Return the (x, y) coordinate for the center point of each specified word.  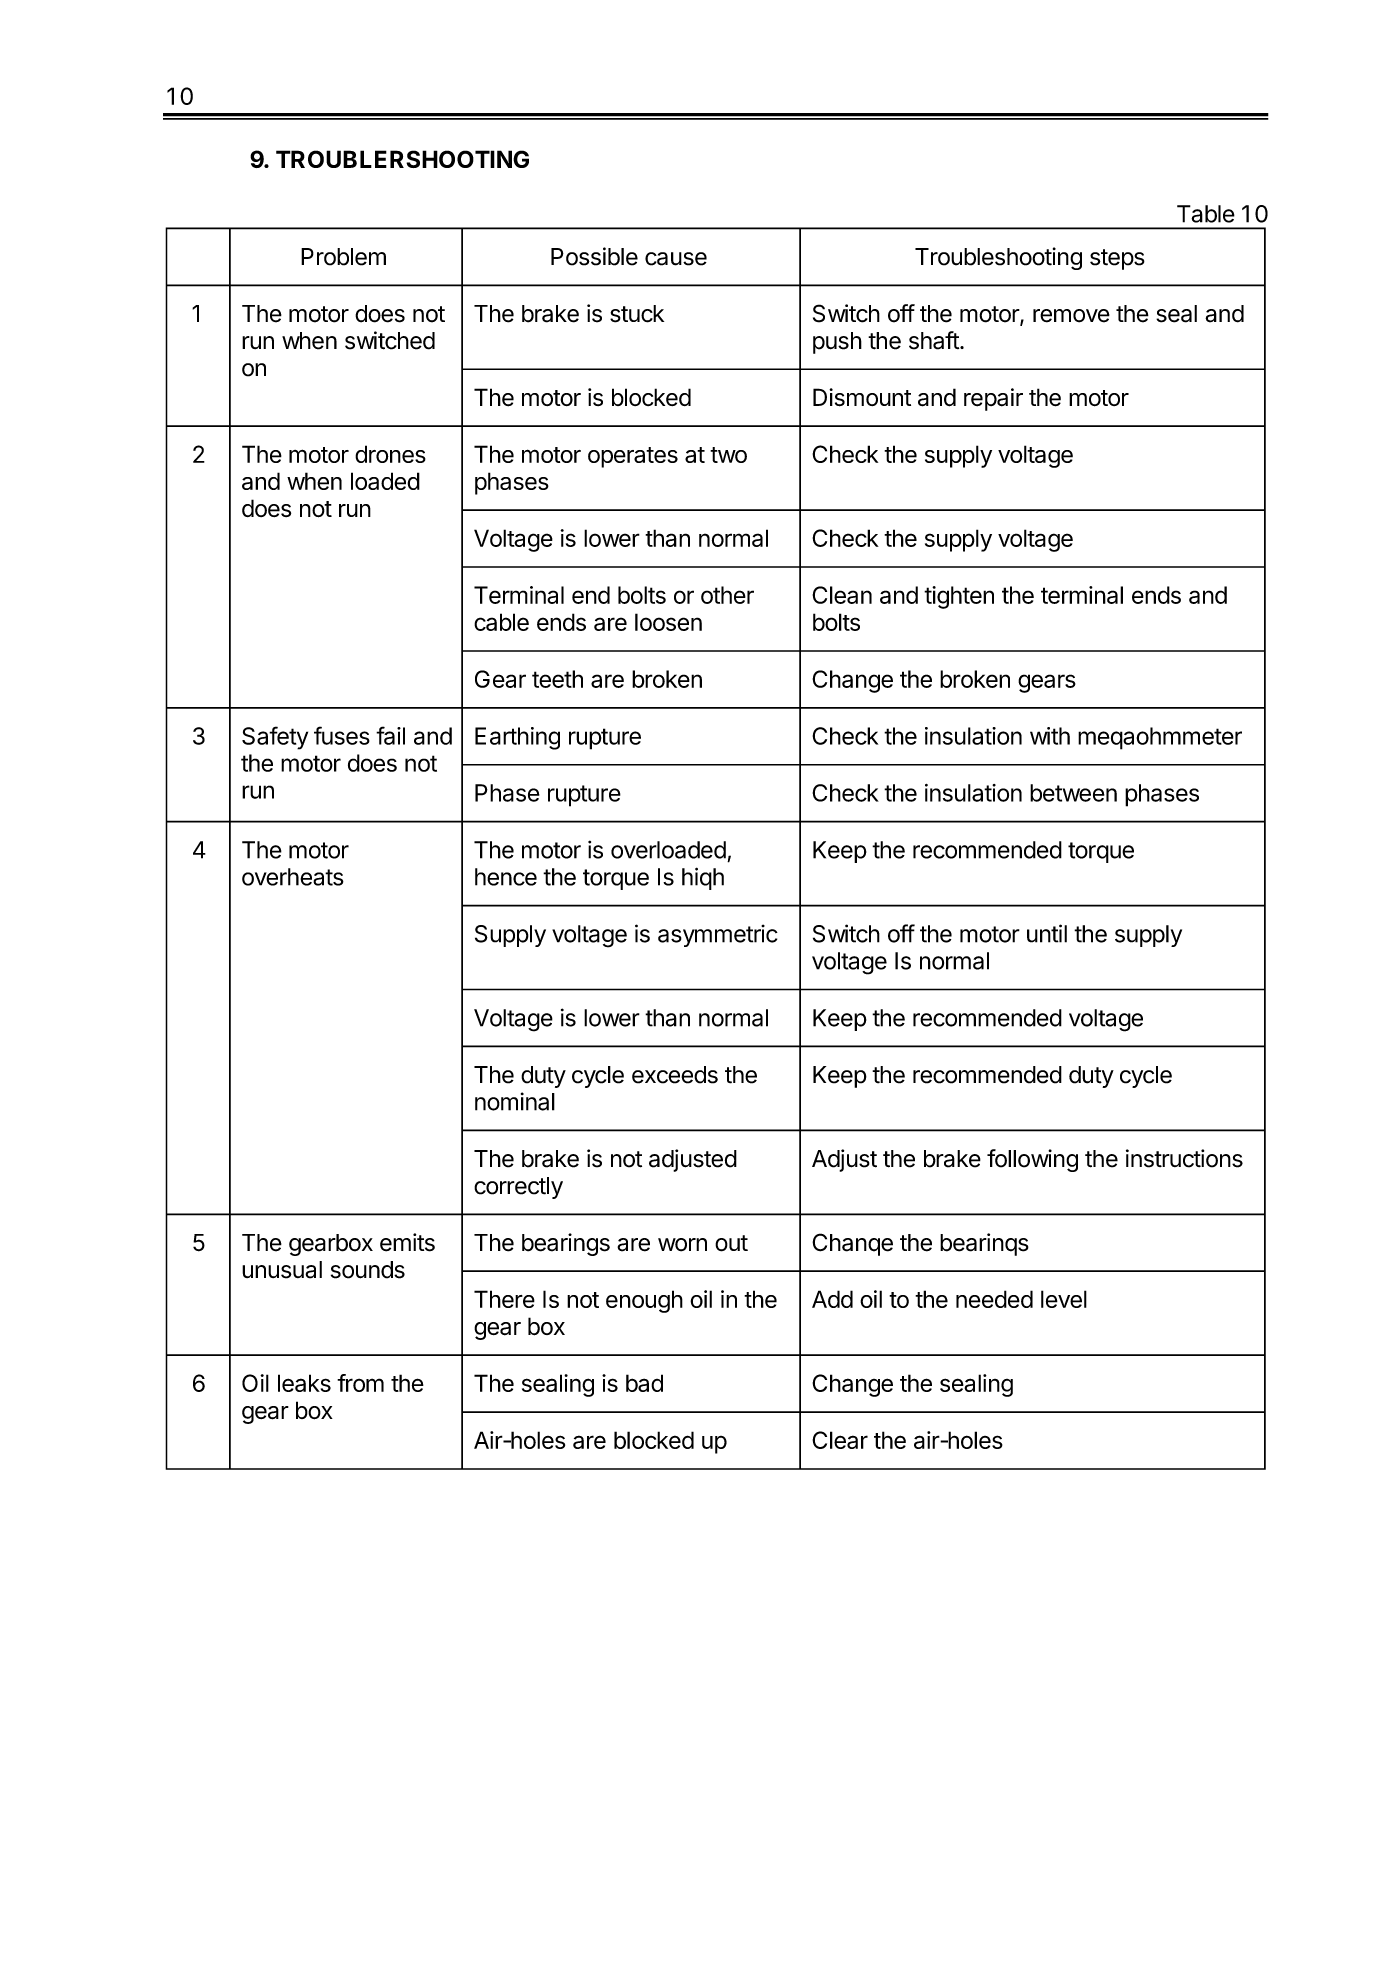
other (727, 595)
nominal (515, 1101)
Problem (343, 257)
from (360, 1383)
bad (644, 1383)
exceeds (675, 1075)
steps (1117, 259)
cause (676, 259)
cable (501, 622)
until (1047, 933)
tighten (959, 597)
